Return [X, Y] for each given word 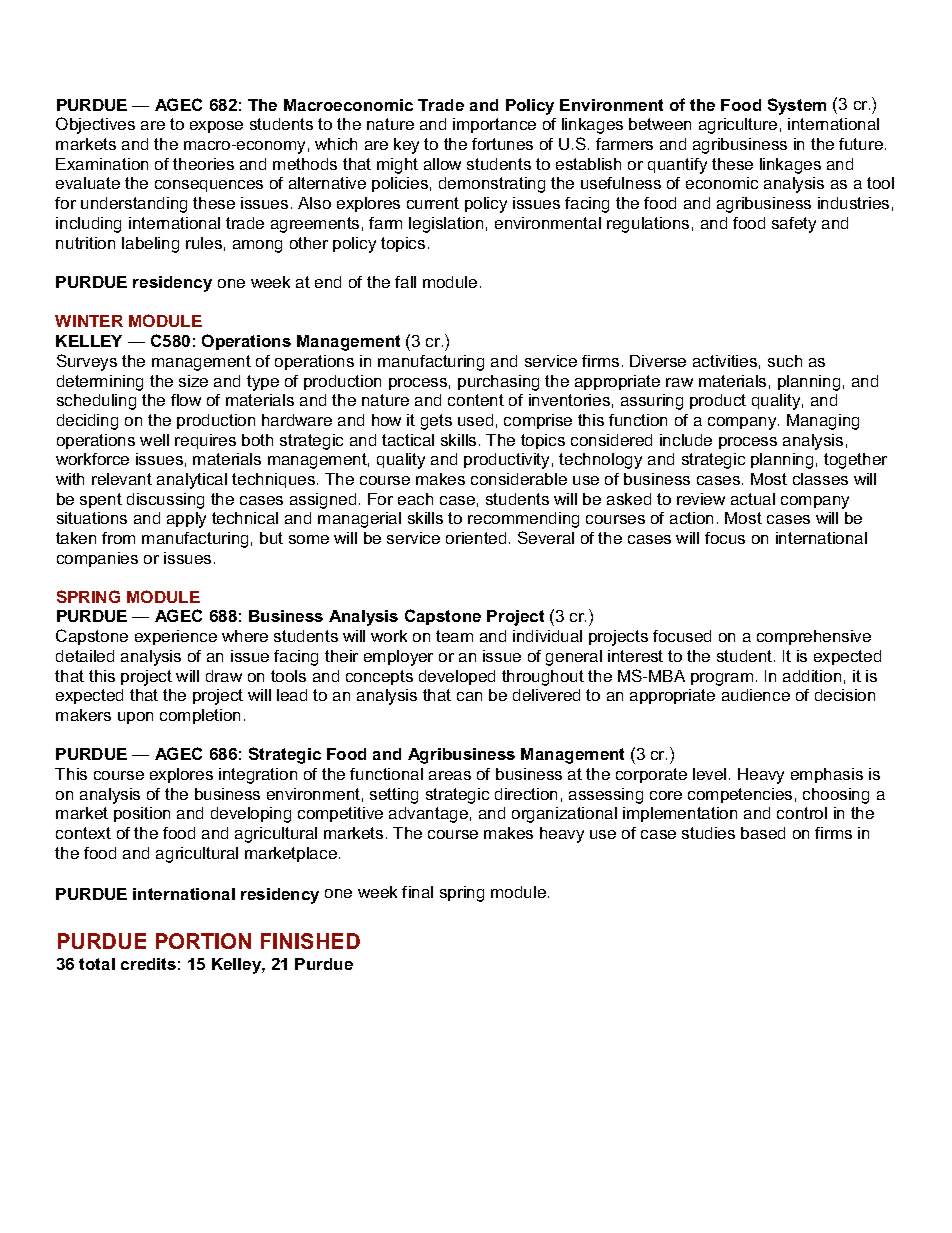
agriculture [738, 126]
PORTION [203, 941]
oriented [476, 538]
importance [494, 125]
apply [186, 520]
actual [753, 499]
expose [216, 127]
